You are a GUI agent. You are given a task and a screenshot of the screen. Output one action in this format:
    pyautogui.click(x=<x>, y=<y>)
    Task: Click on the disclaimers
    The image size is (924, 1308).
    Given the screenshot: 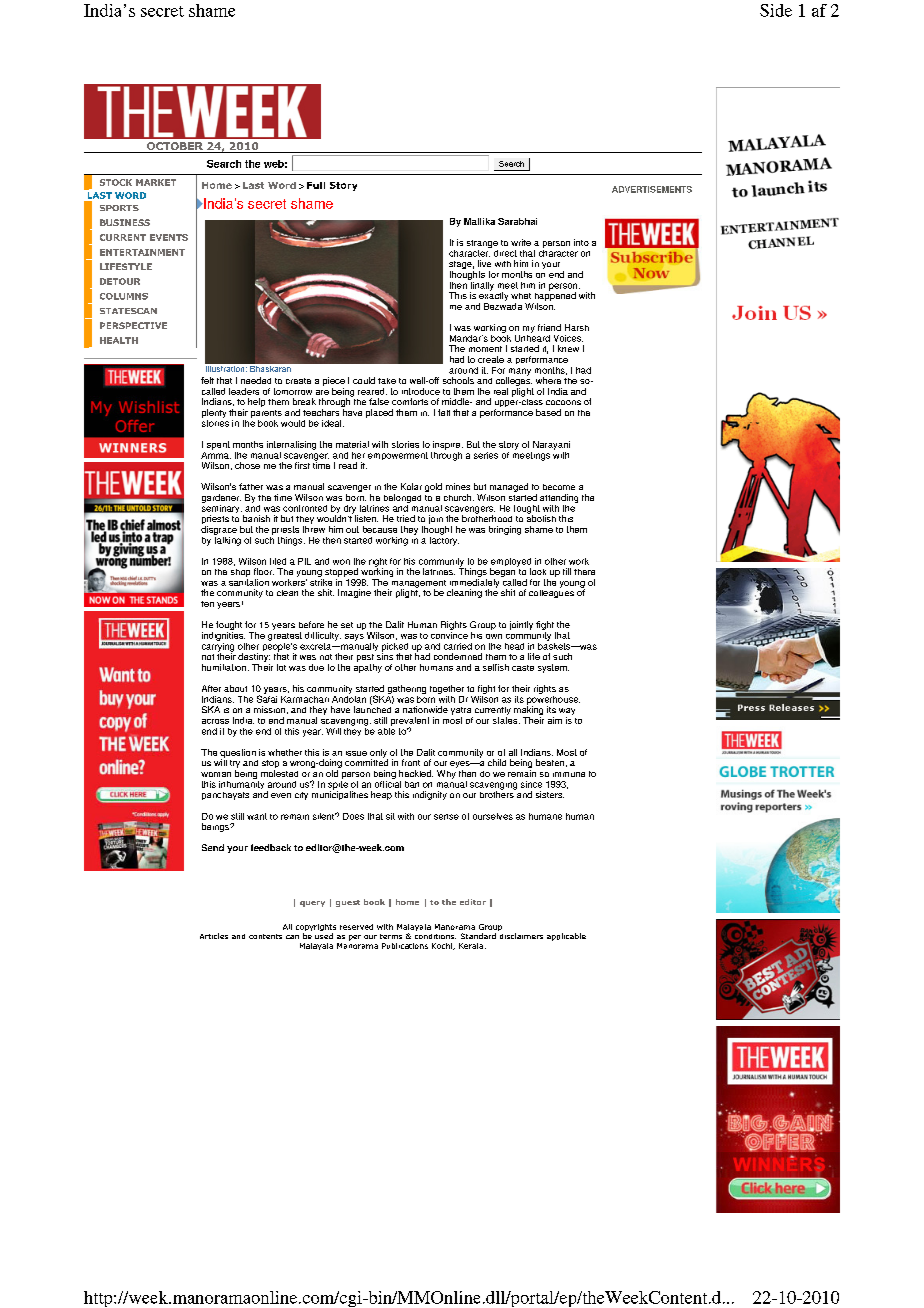 What is the action you would take?
    pyautogui.click(x=521, y=936)
